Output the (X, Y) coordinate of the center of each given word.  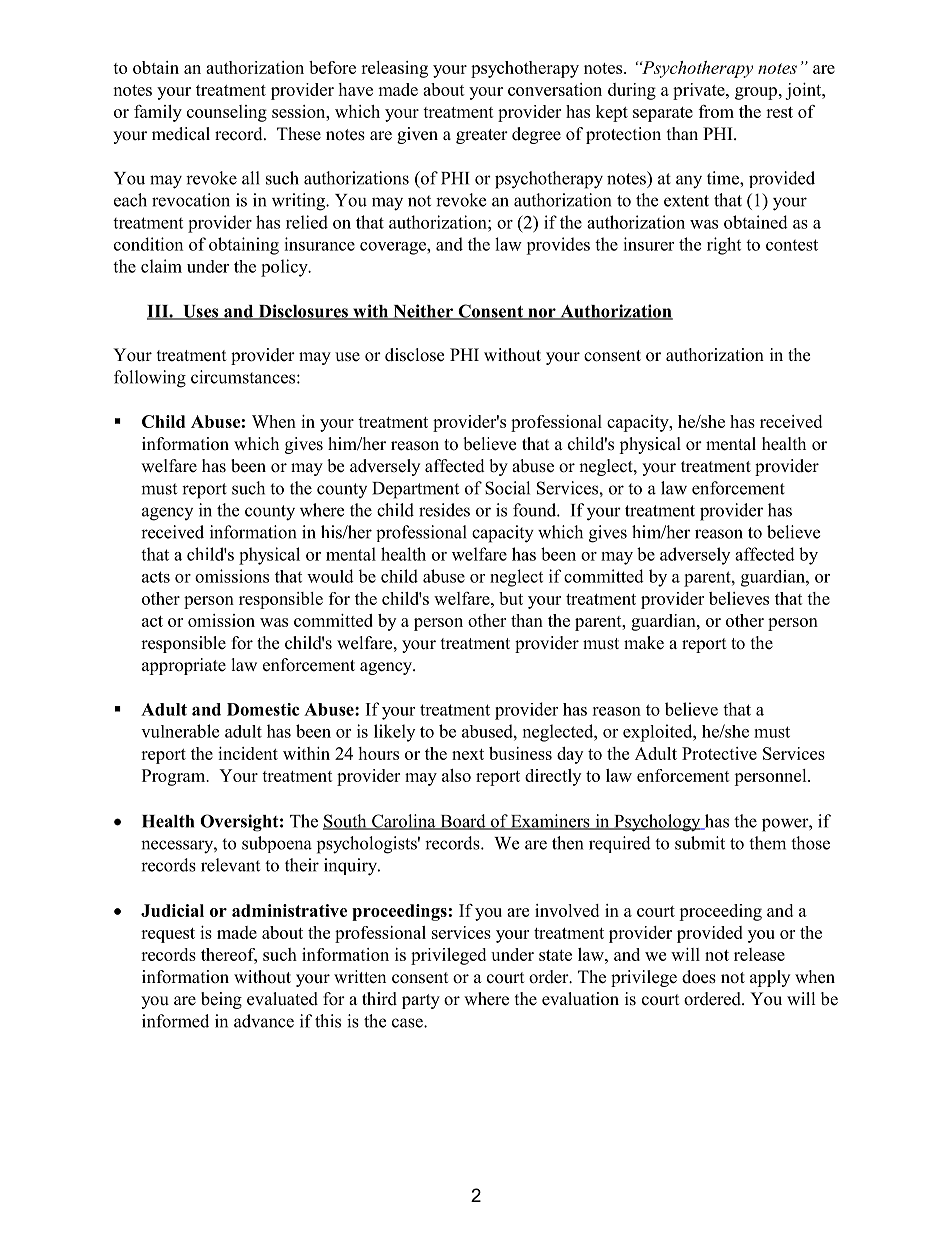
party (421, 1001)
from (716, 111)
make (644, 643)
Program (175, 777)
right (724, 246)
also (456, 775)
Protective (719, 753)
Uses (201, 312)
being (221, 1000)
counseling (227, 113)
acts (156, 577)
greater (482, 136)
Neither (423, 312)
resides (444, 510)
